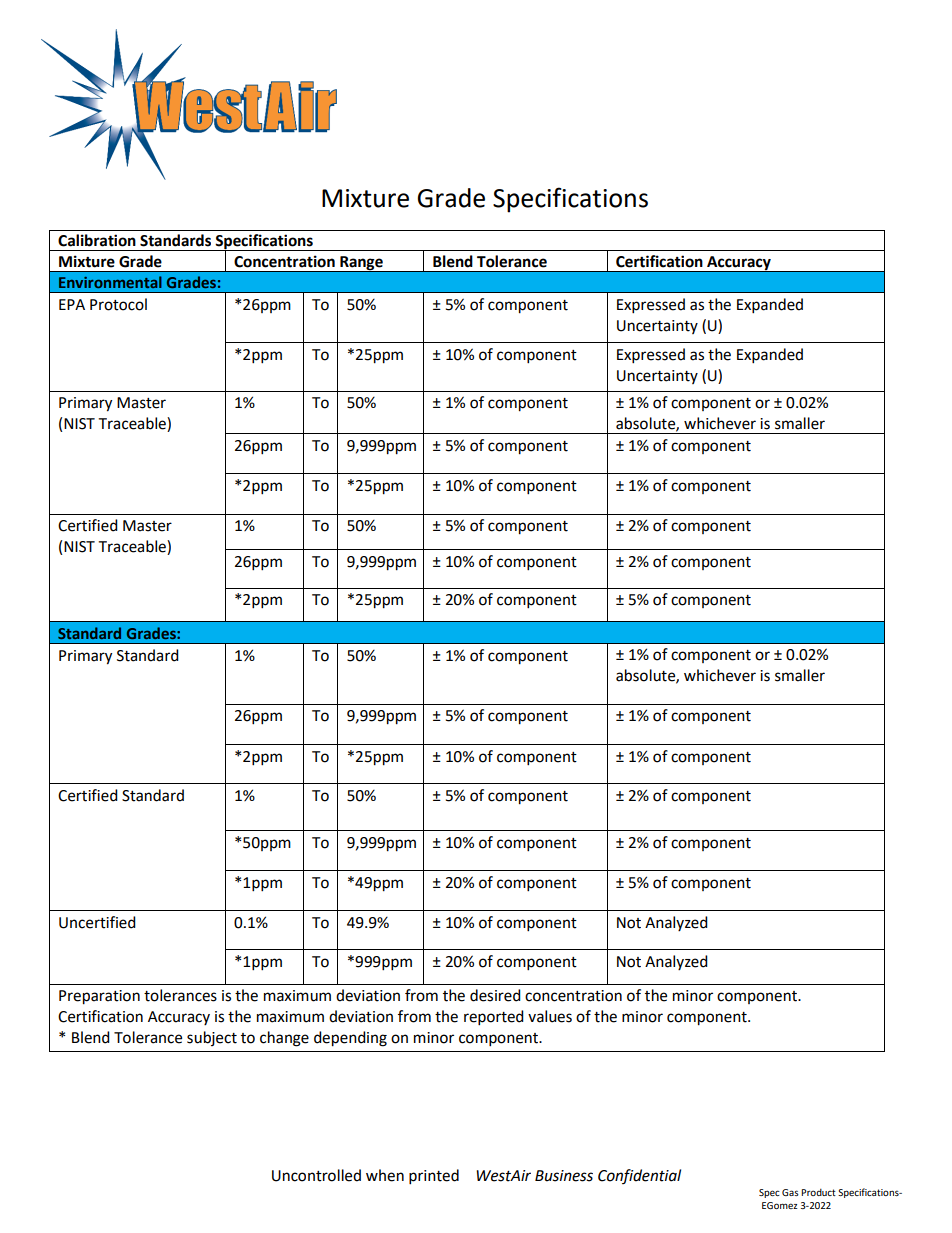 The width and height of the screenshot is (952, 1233). What do you see at coordinates (550, 1016) in the screenshot?
I see `values` at bounding box center [550, 1016].
